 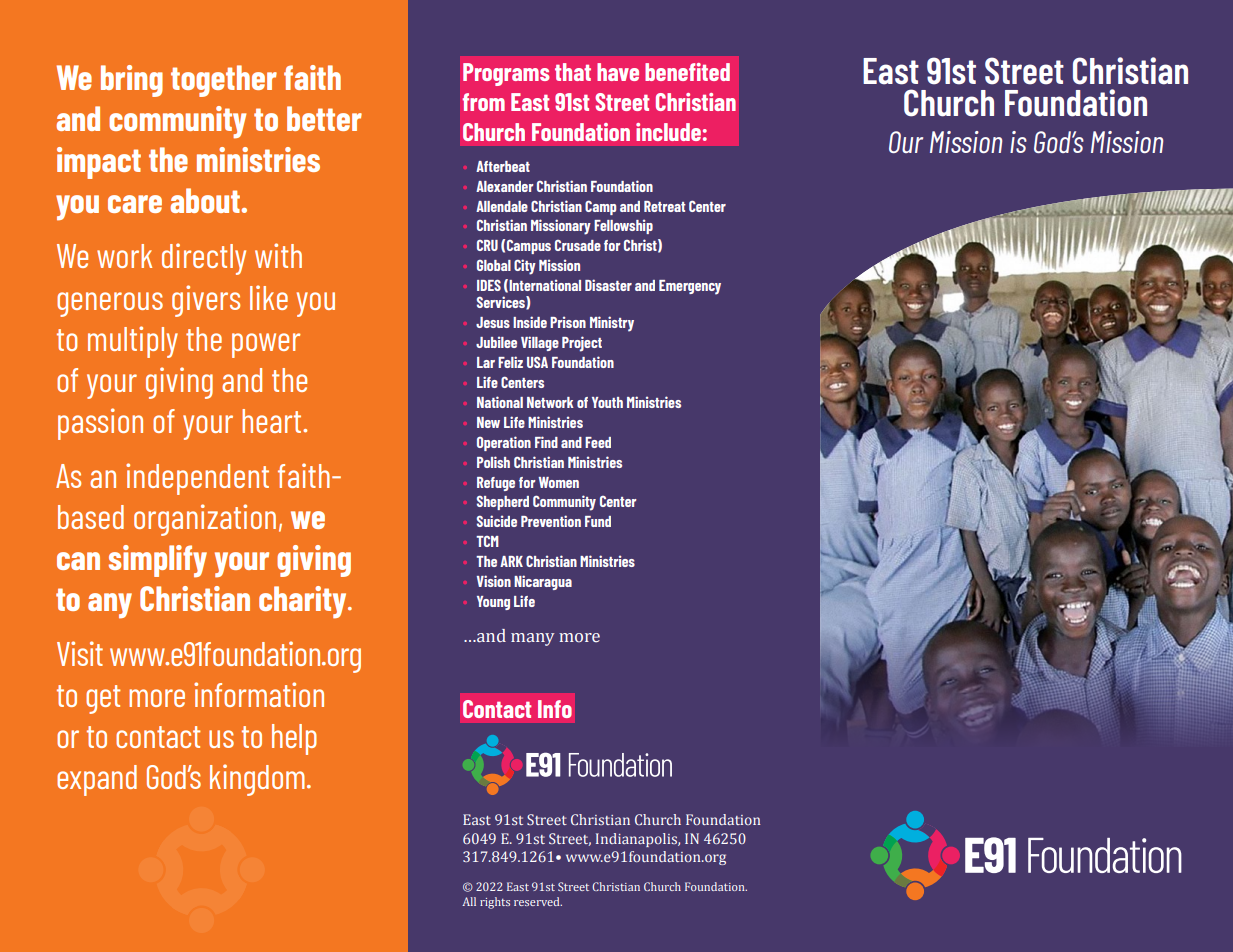 What do you see at coordinates (158, 561) in the screenshot?
I see `simplify` at bounding box center [158, 561].
